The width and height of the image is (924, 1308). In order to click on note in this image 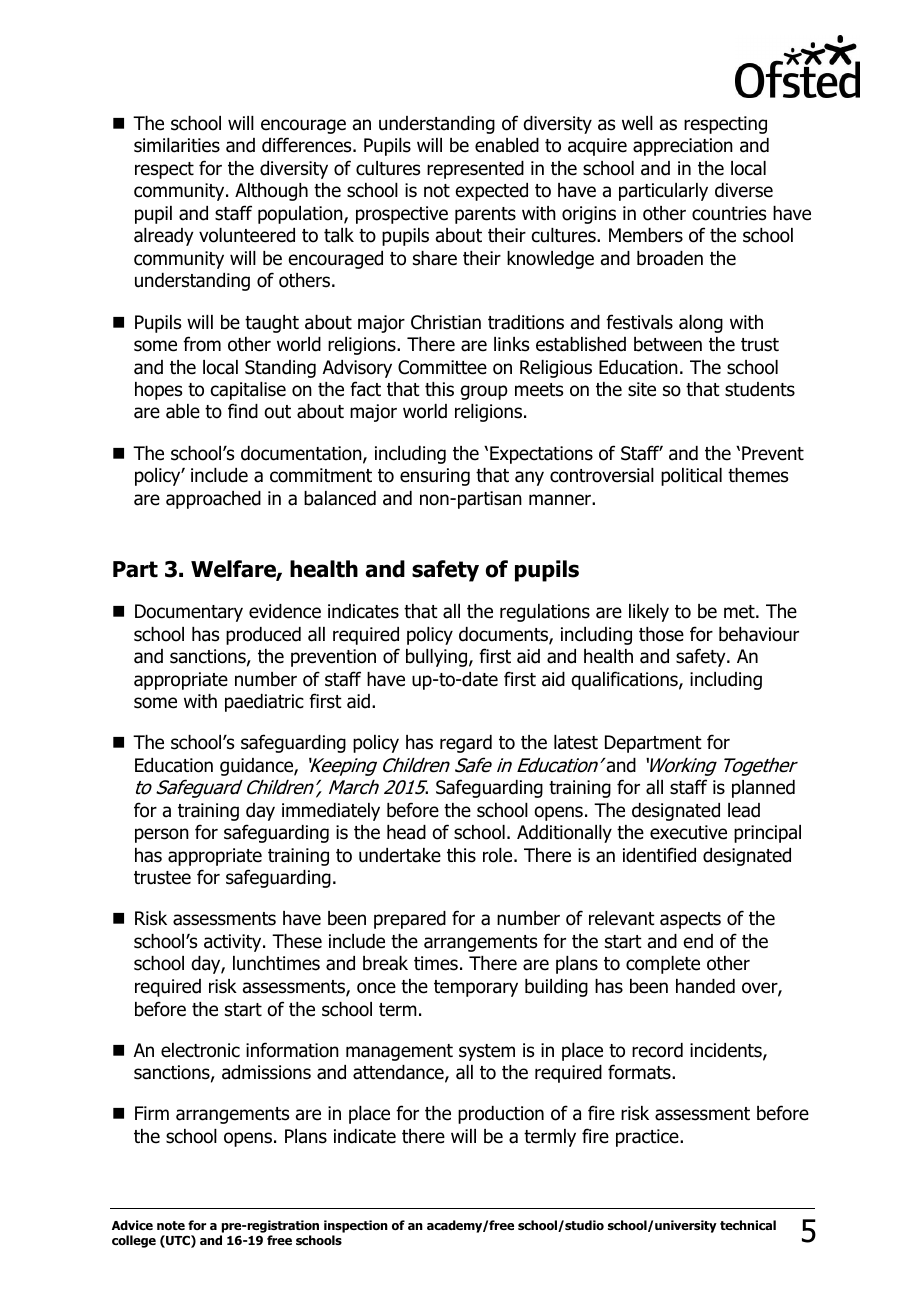, I will do `click(171, 1225)`.
